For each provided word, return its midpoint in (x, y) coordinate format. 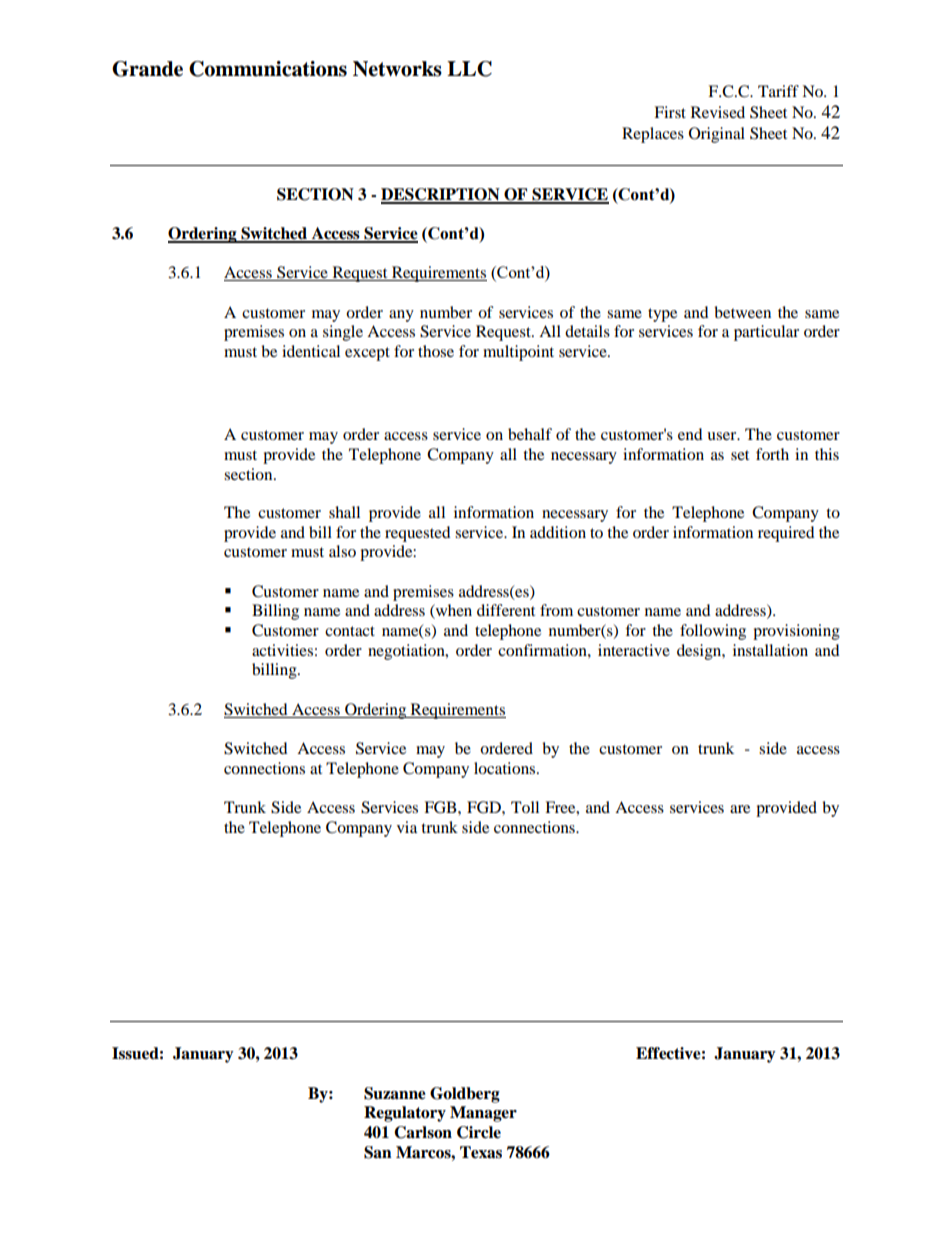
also (342, 551)
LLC (469, 69)
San (378, 1152)
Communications (268, 69)
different (506, 610)
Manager (483, 1114)
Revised (718, 112)
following (713, 632)
